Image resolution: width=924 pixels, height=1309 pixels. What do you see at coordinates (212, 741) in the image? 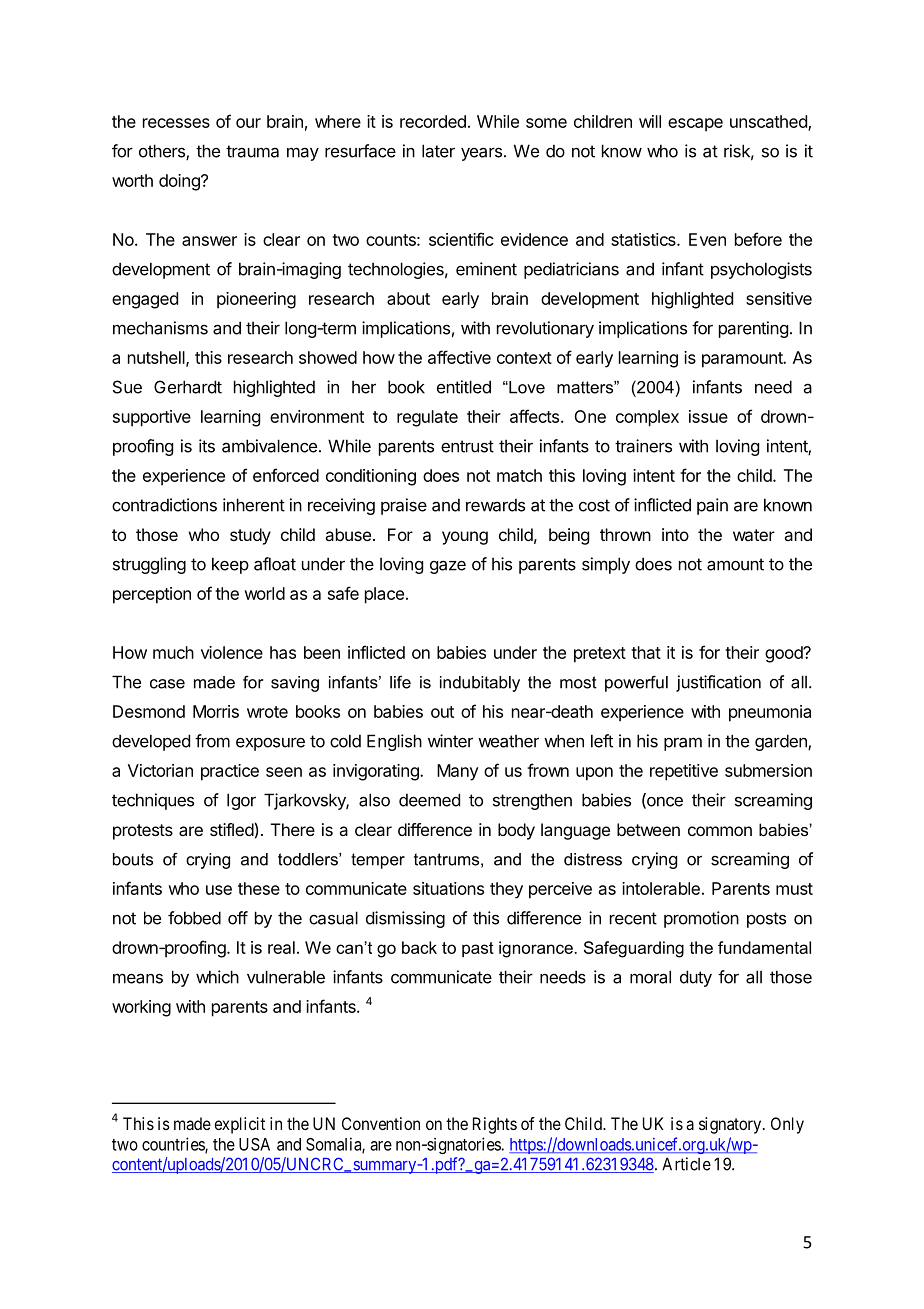
I see `from` at bounding box center [212, 741].
